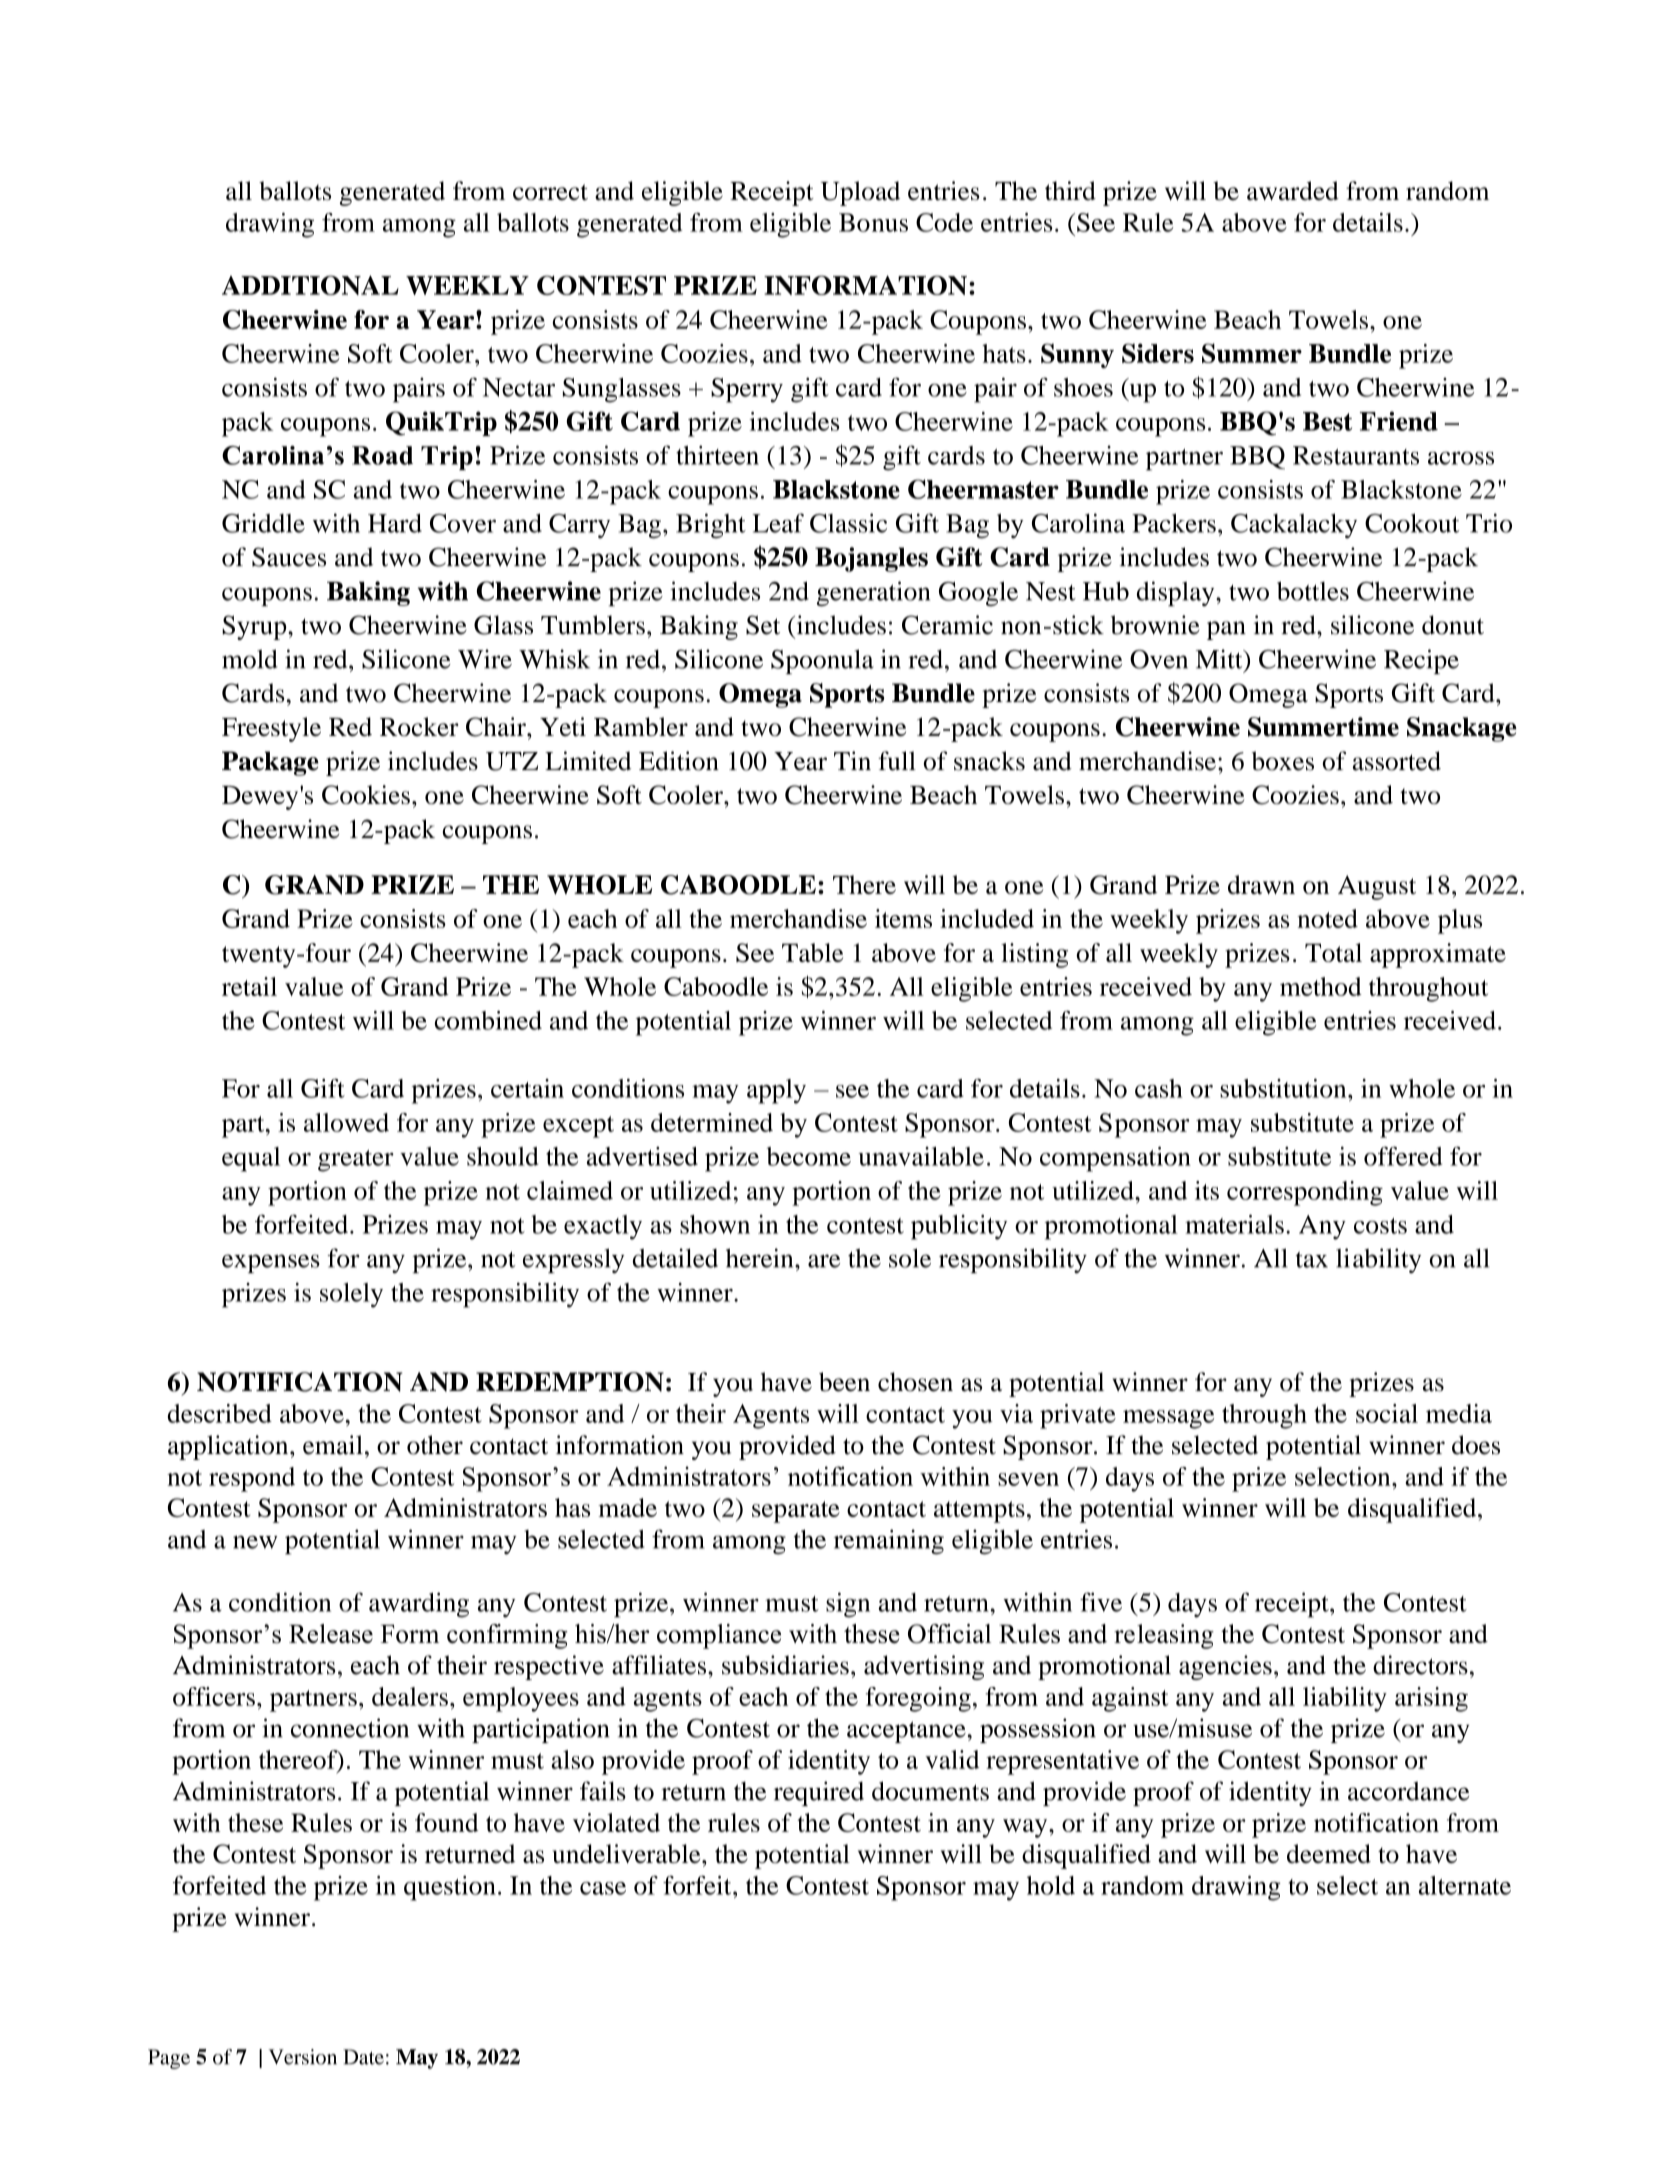 The height and width of the screenshot is (2167, 1674). I want to click on awarded, so click(1293, 191).
